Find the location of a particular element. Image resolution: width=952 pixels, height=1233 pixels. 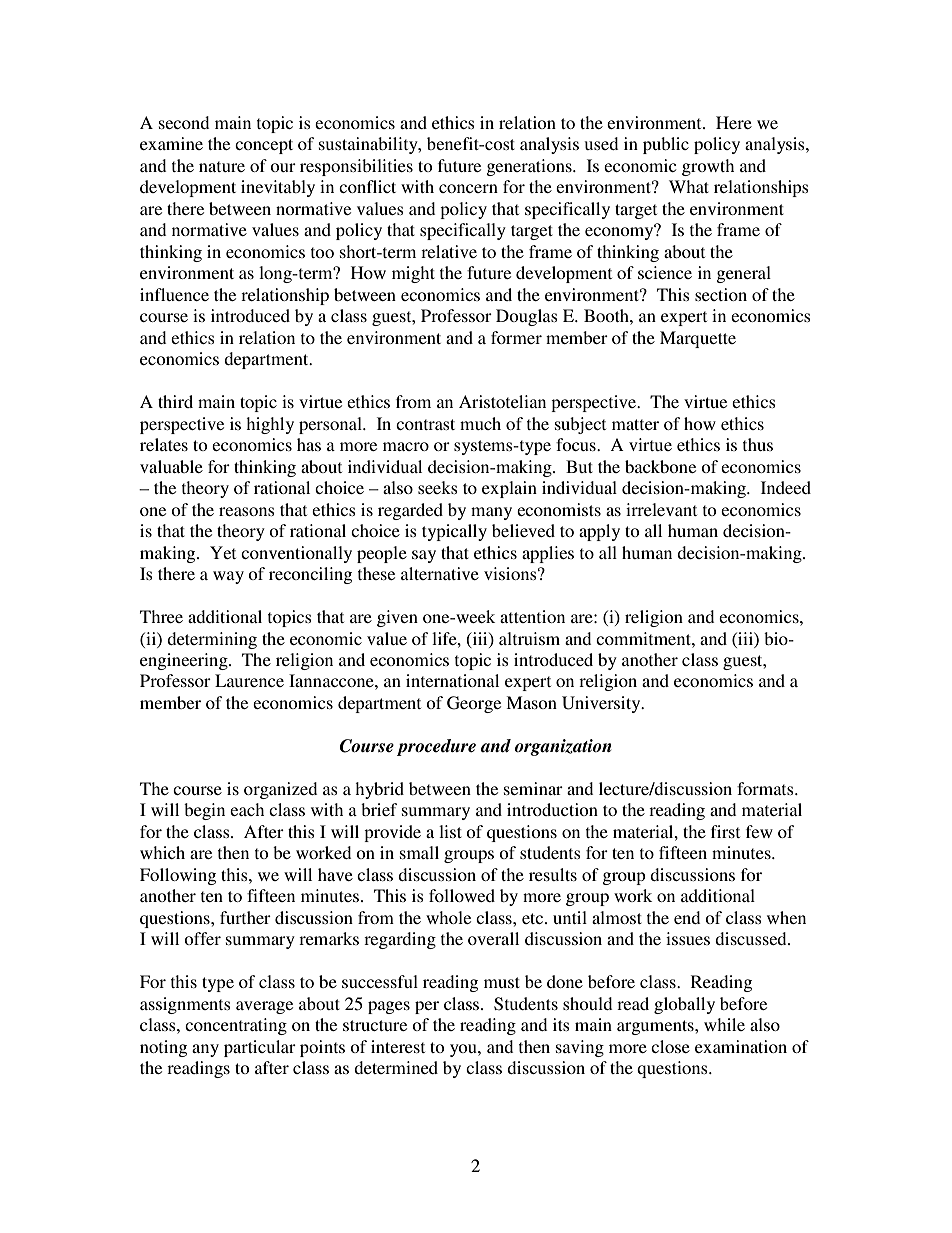

nature is located at coordinates (222, 166).
